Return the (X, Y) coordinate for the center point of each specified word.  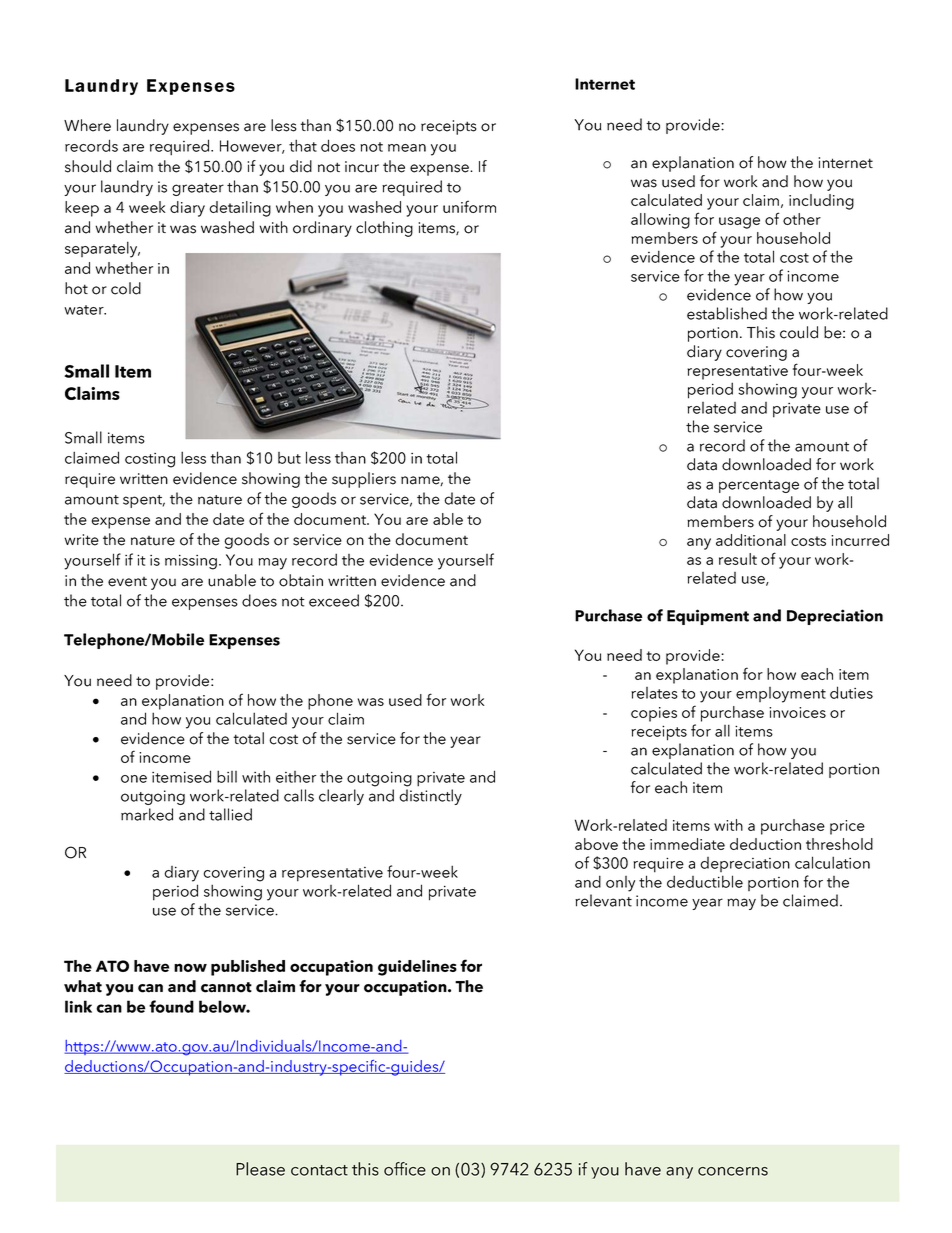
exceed (334, 600)
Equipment (708, 617)
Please (260, 1169)
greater (198, 189)
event (127, 582)
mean (407, 148)
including (821, 202)
